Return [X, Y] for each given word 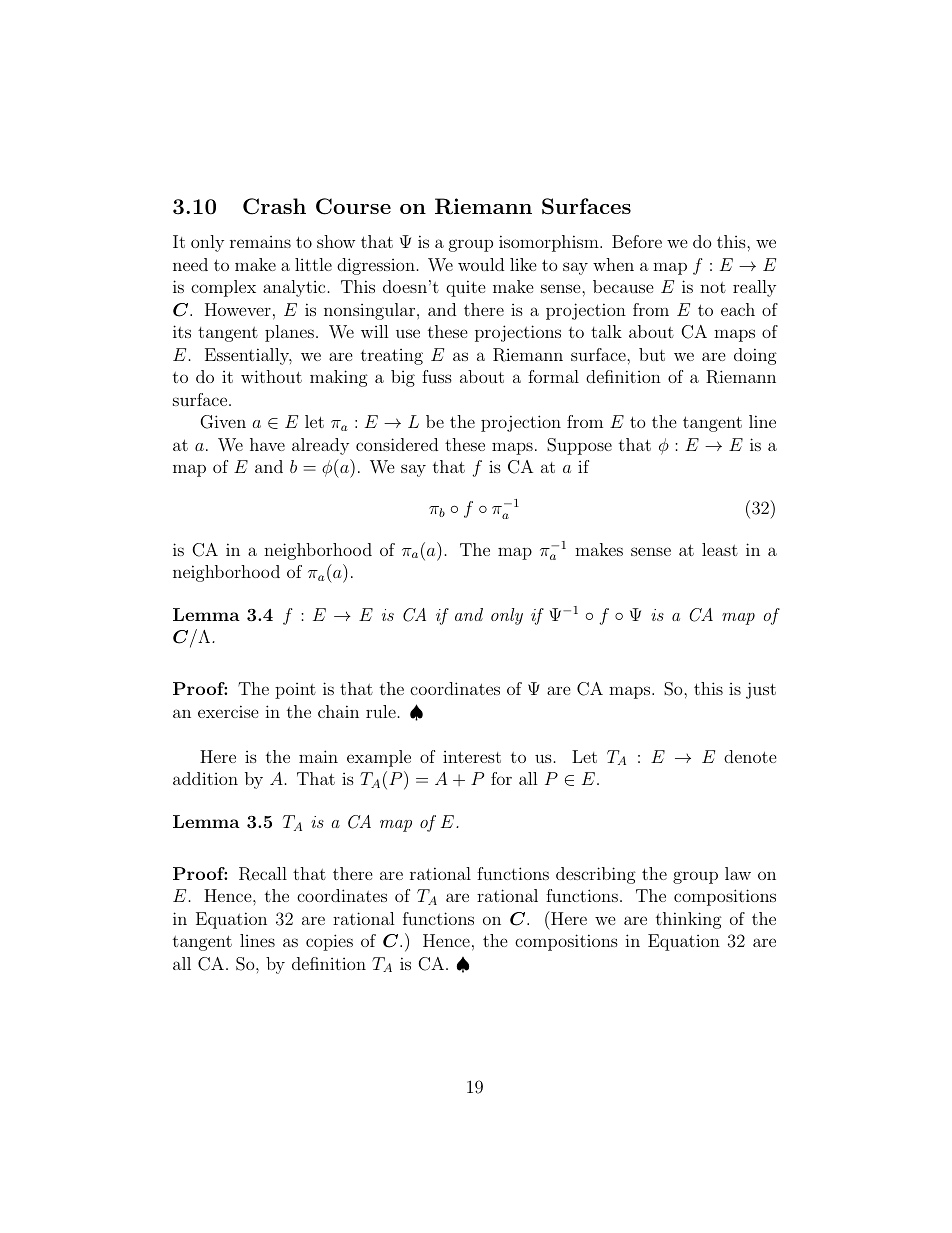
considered [397, 444]
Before [637, 241]
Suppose [579, 446]
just [761, 690]
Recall [263, 874]
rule [381, 711]
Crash [274, 206]
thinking [689, 920]
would [481, 264]
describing [596, 875]
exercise [228, 711]
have [267, 444]
